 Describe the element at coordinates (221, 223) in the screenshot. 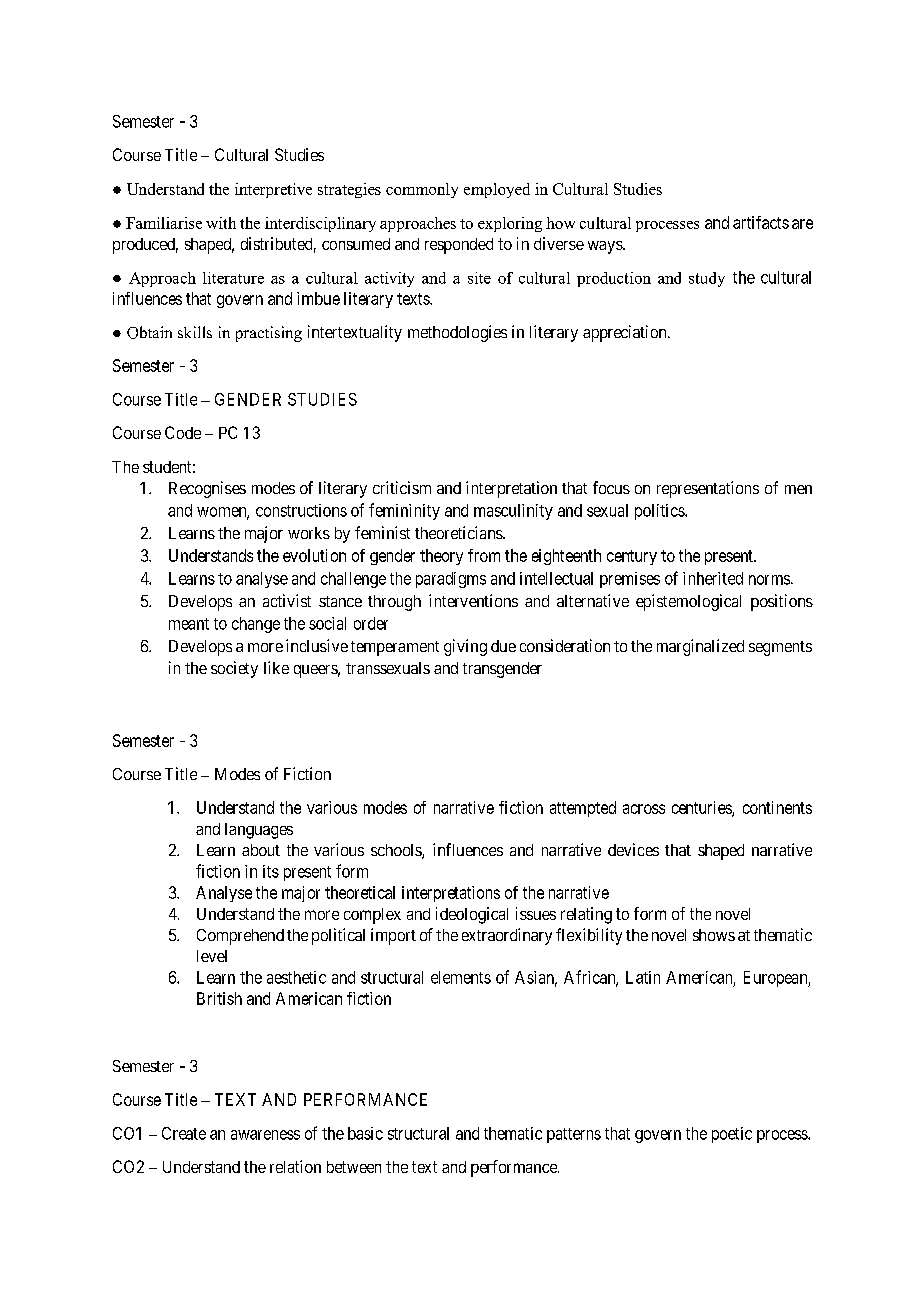

I see `with` at that location.
